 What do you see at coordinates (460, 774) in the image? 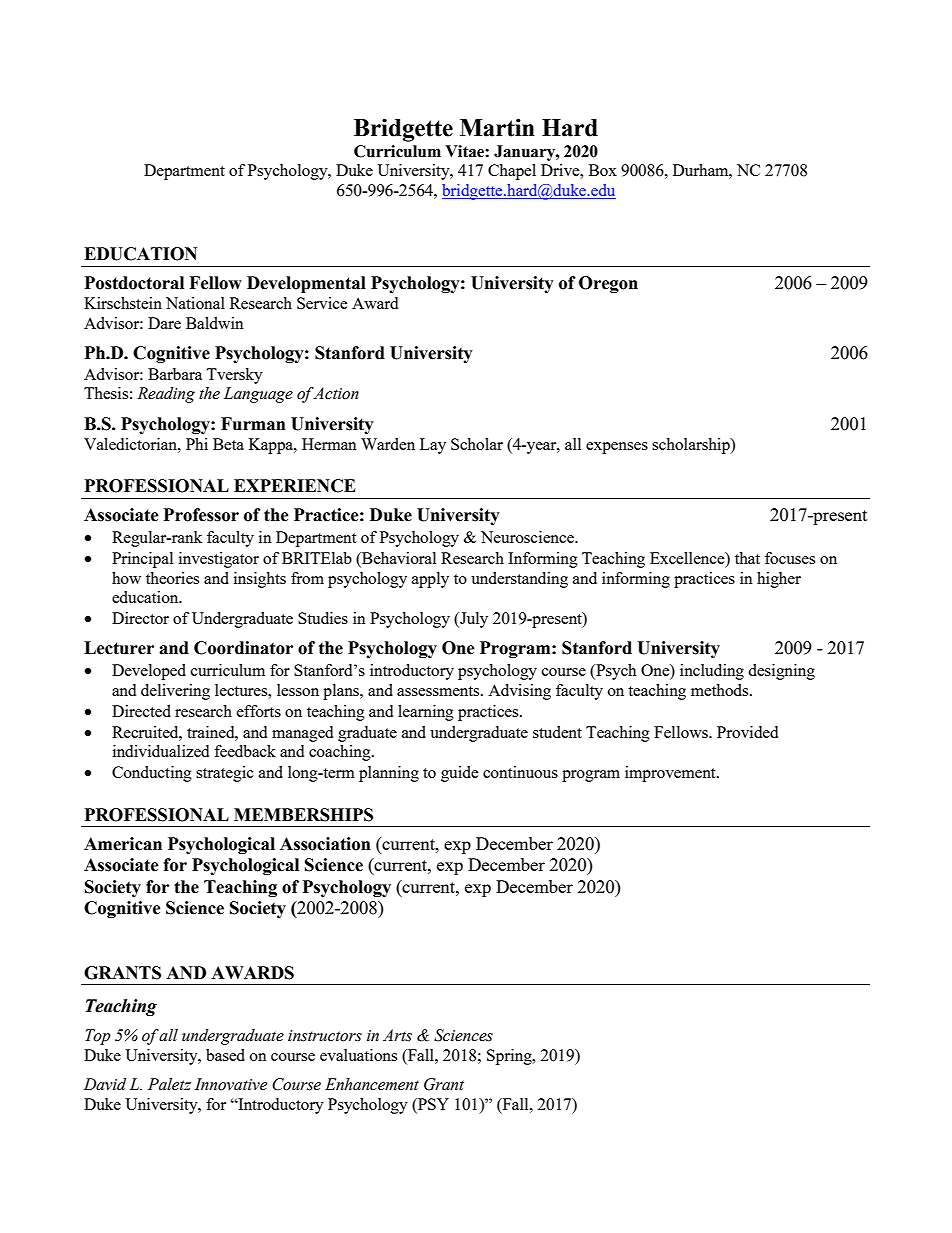
I see `guide` at bounding box center [460, 774].
